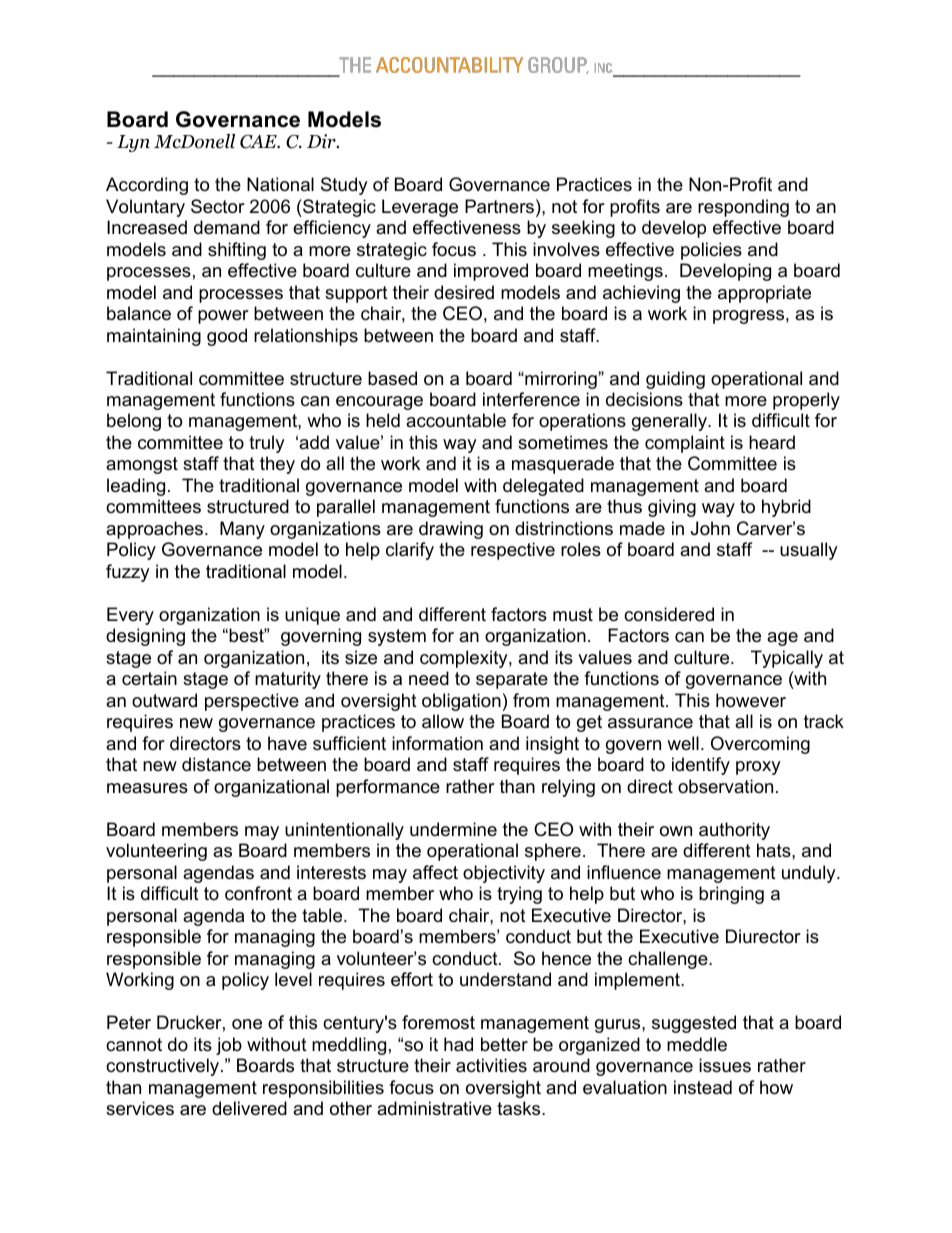 Image resolution: width=952 pixels, height=1233 pixels. I want to click on constructively, so click(164, 1067).
